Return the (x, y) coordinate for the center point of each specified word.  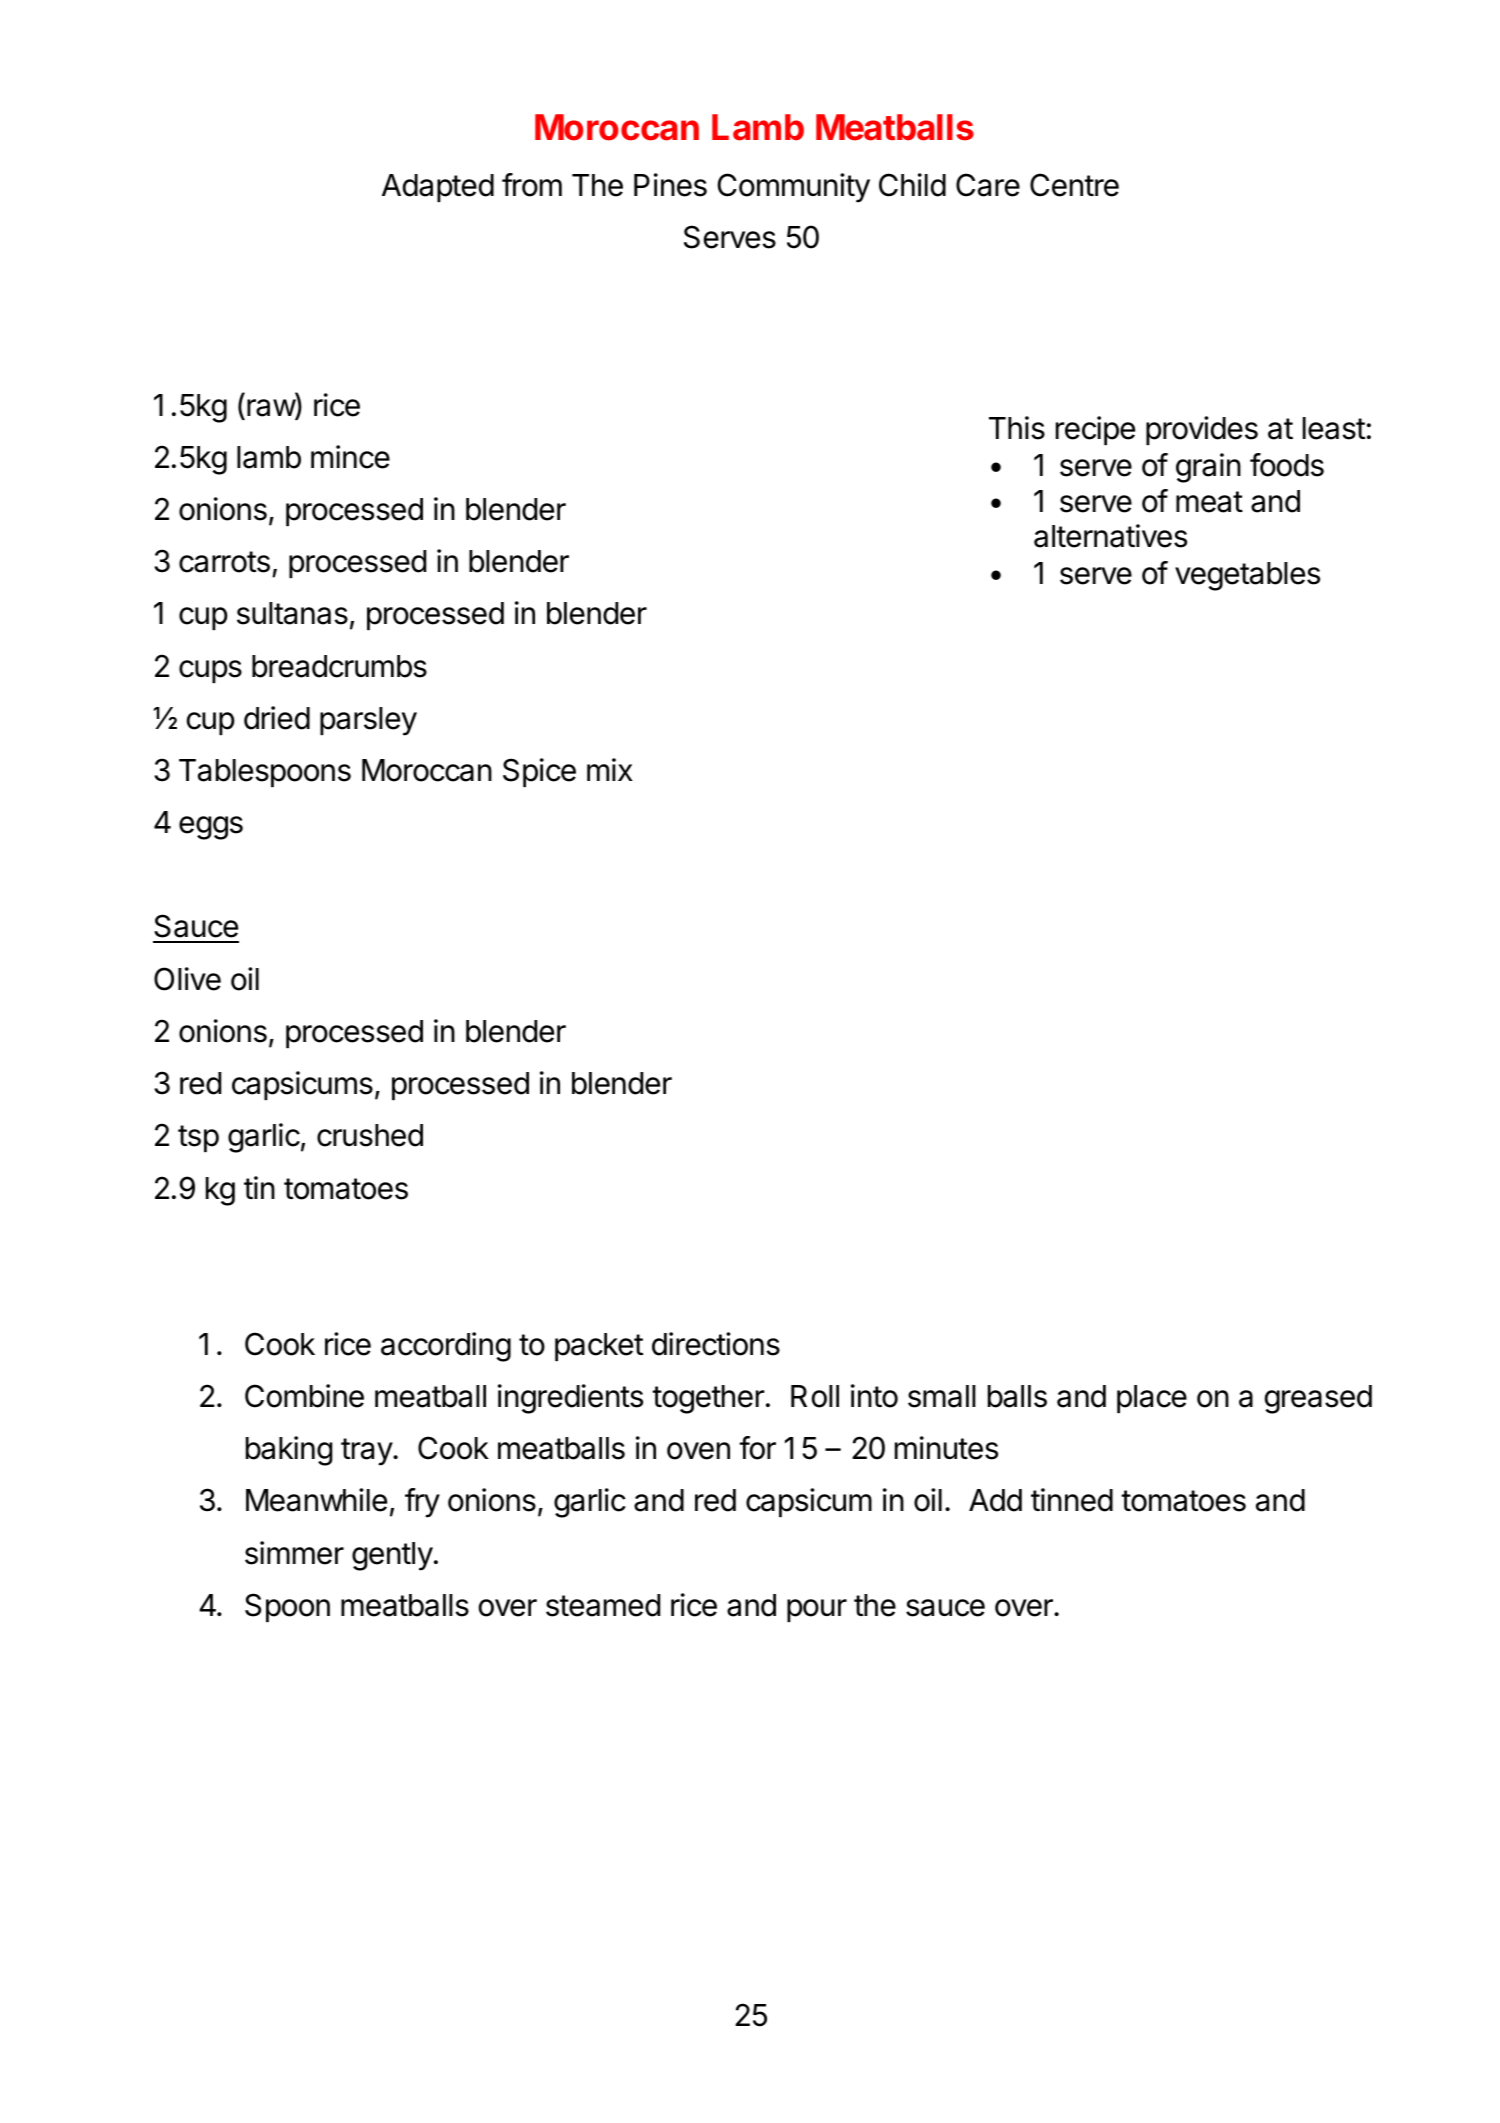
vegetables (1247, 576)
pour (817, 1610)
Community (794, 188)
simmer (294, 1553)
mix (610, 769)
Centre (1074, 185)
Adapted (438, 188)
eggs (211, 828)
